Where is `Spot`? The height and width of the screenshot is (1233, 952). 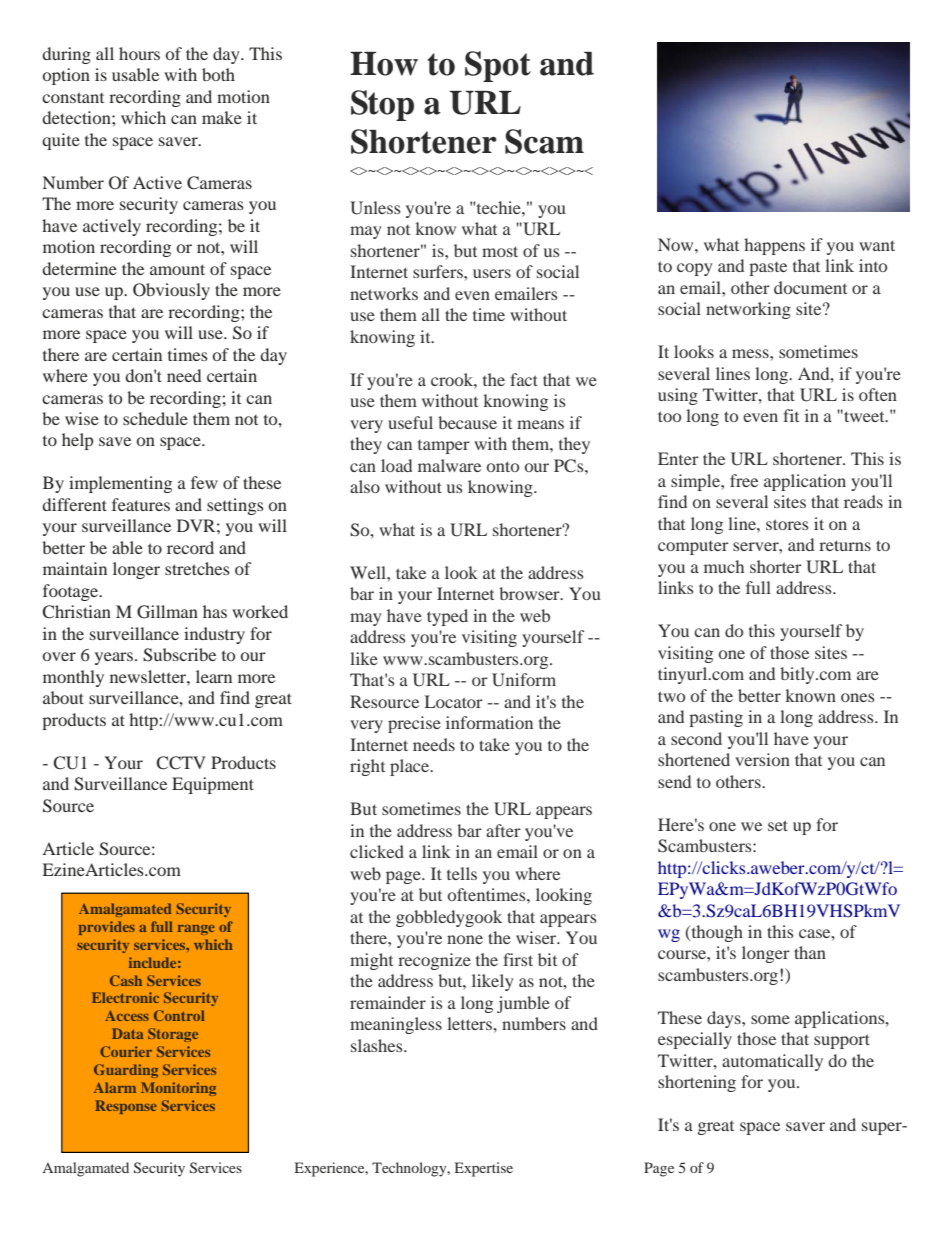
Spot is located at coordinates (498, 66).
